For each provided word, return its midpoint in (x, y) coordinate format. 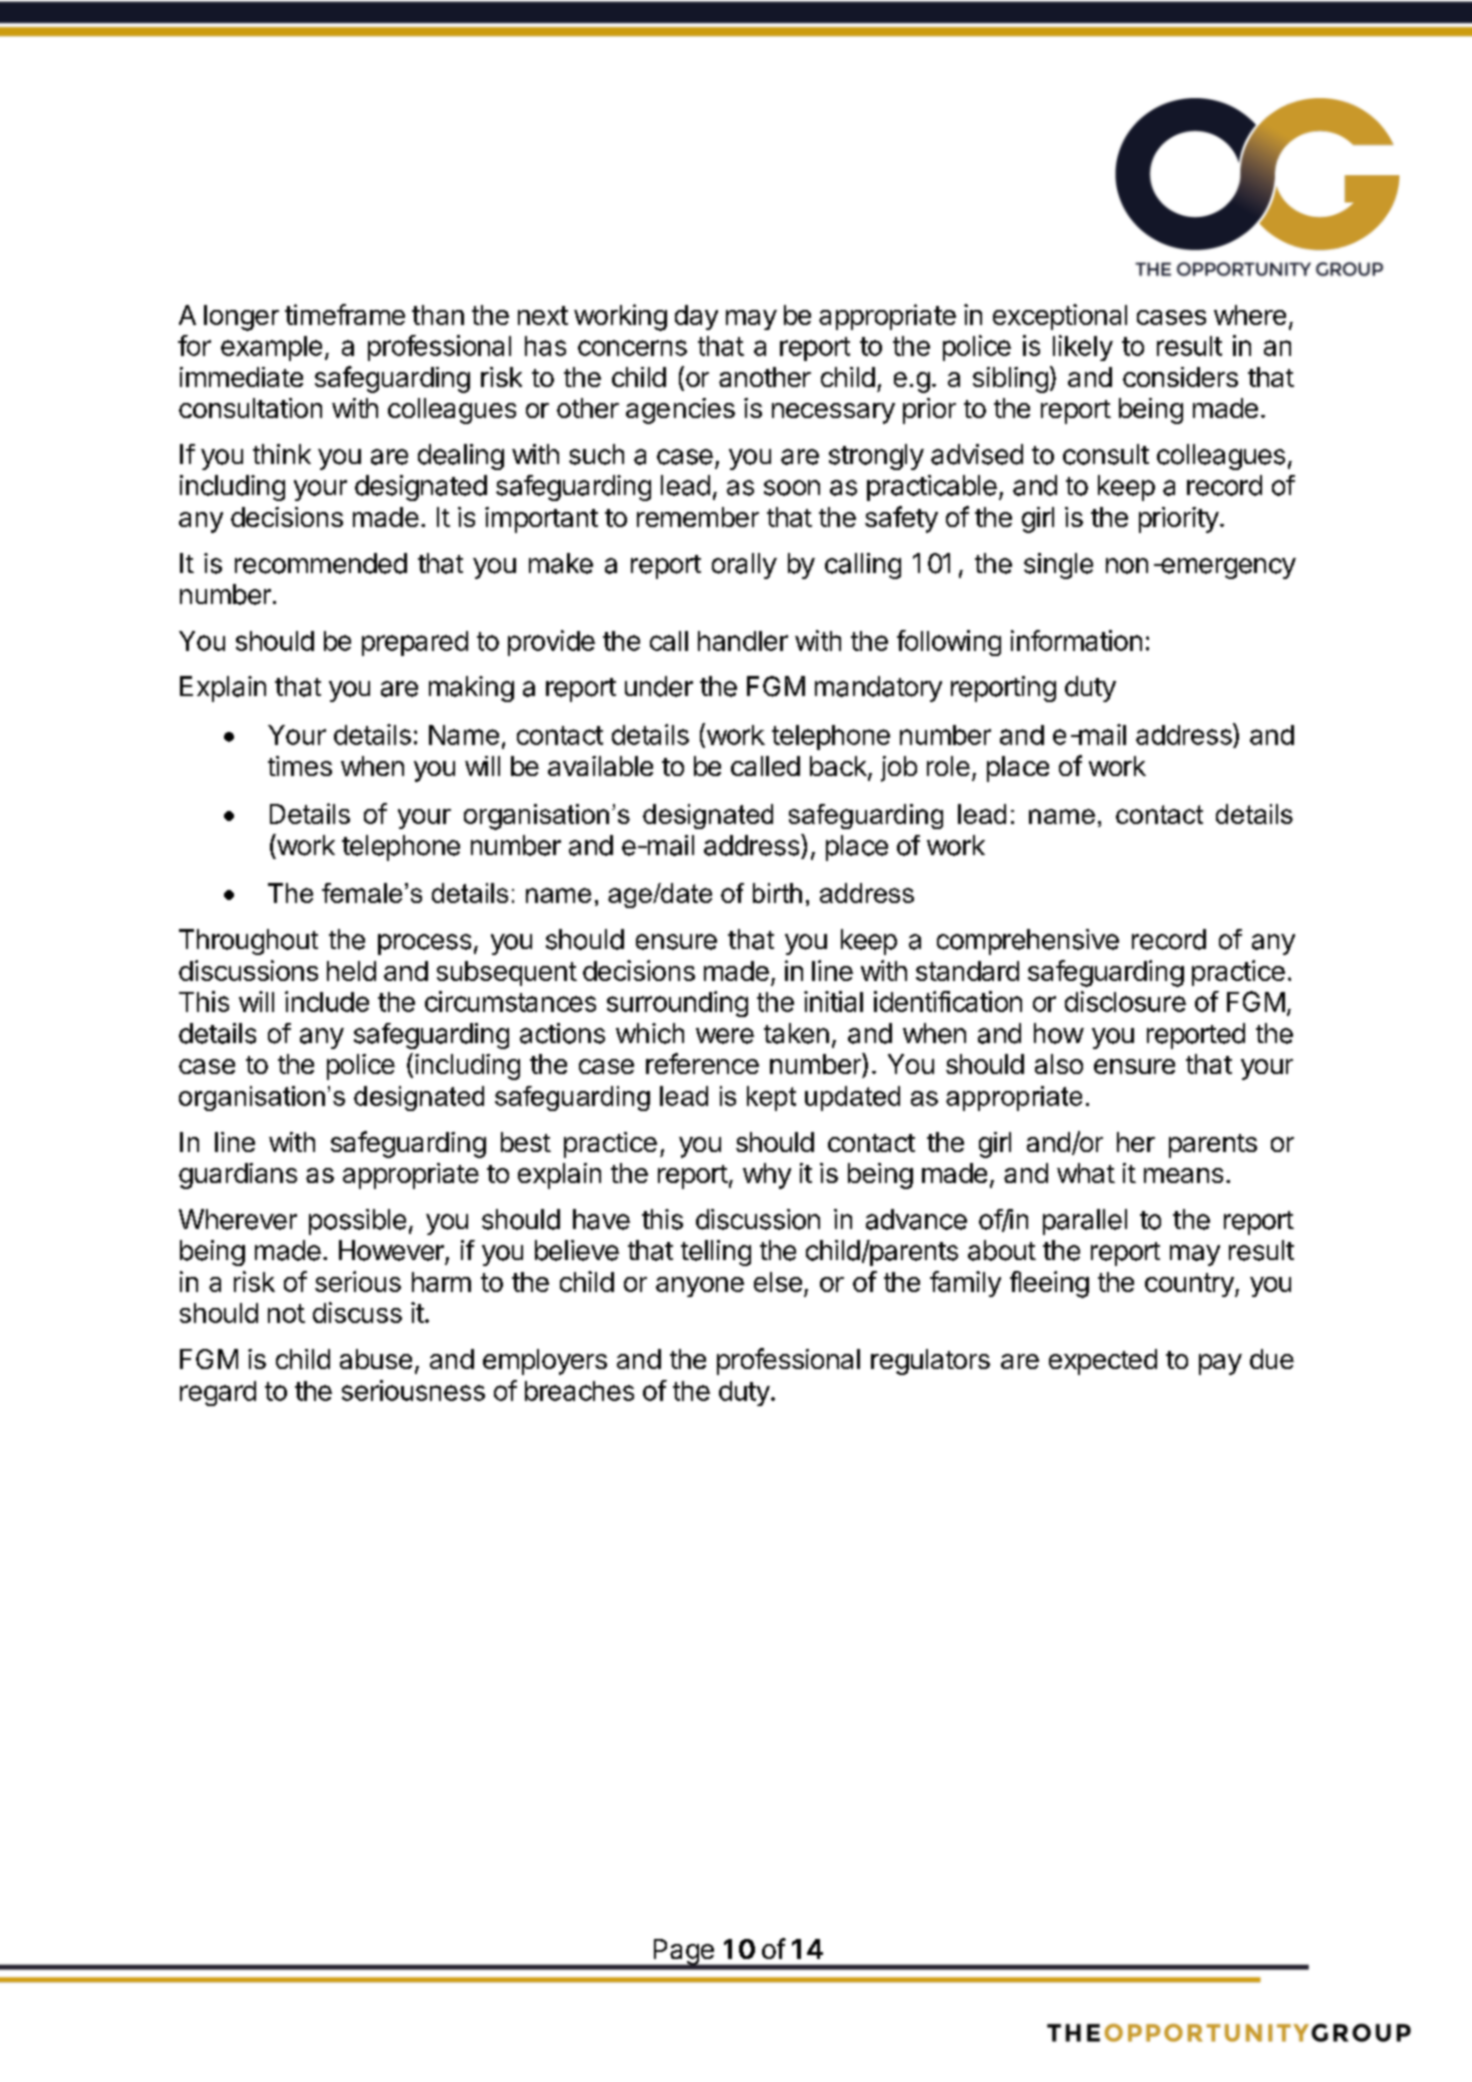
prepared (415, 643)
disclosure (1125, 1001)
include (327, 1001)
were (725, 1036)
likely (1083, 348)
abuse (376, 1359)
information (1076, 640)
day (696, 317)
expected (1103, 1362)
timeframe (345, 314)
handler (743, 641)
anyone (700, 1287)
